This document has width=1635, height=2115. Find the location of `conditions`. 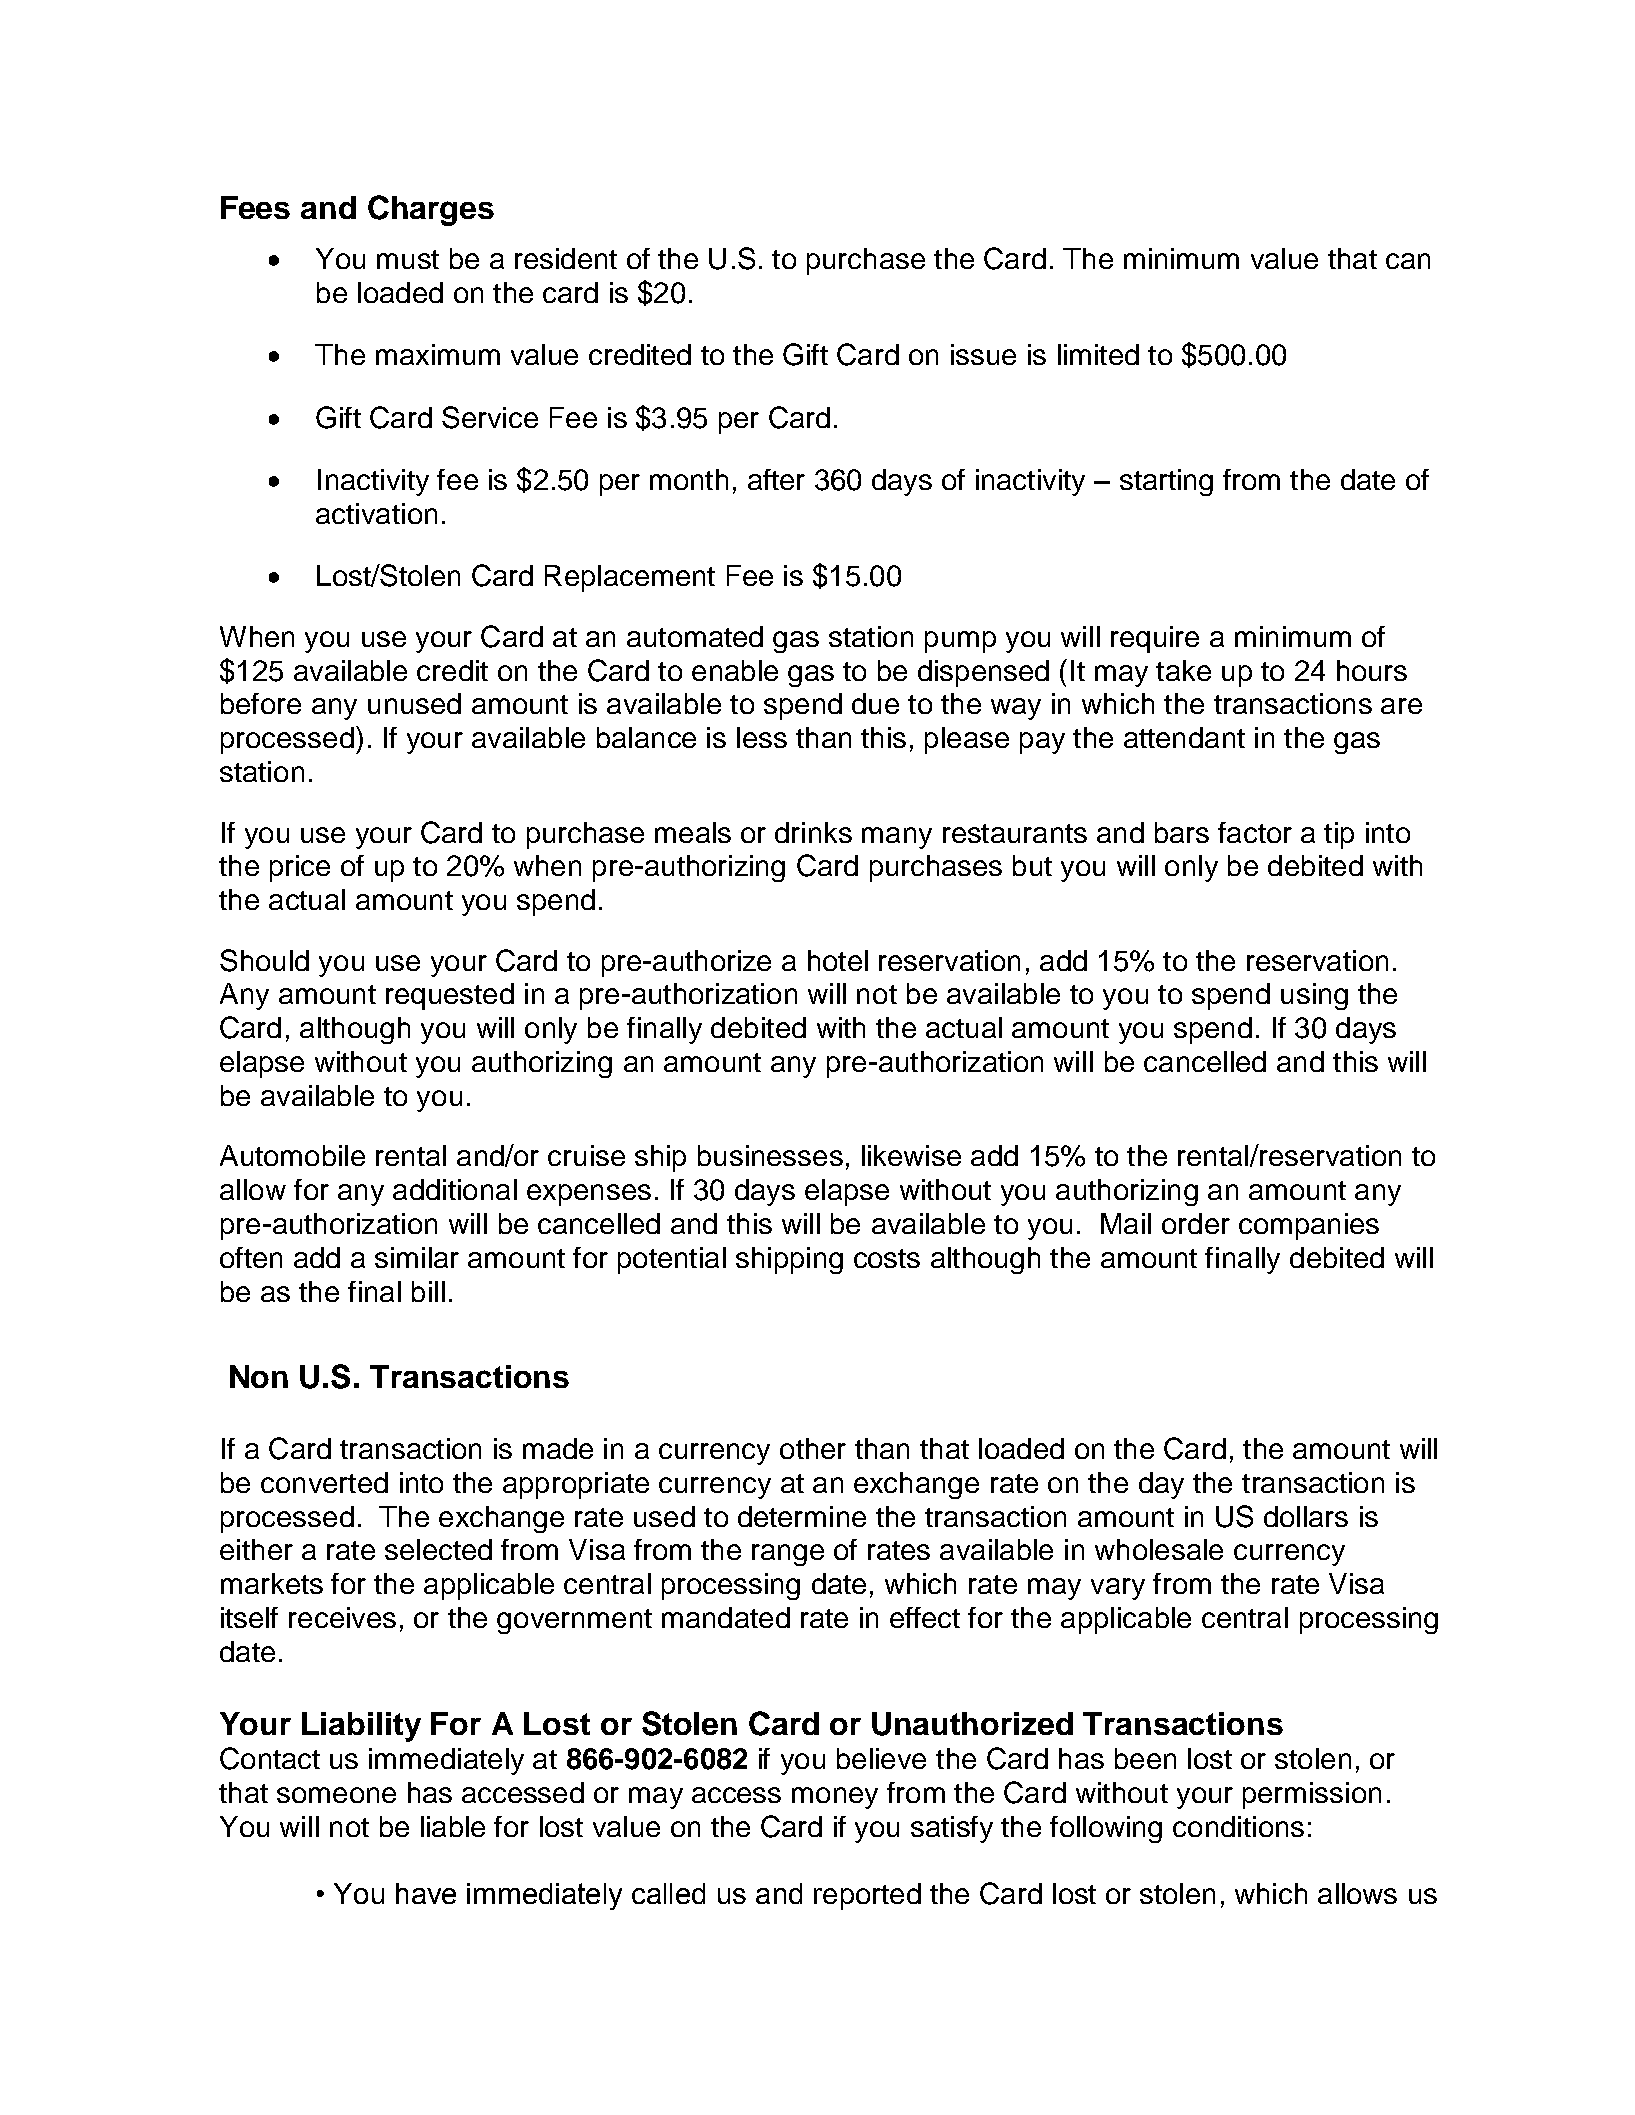

conditions is located at coordinates (1238, 1826).
